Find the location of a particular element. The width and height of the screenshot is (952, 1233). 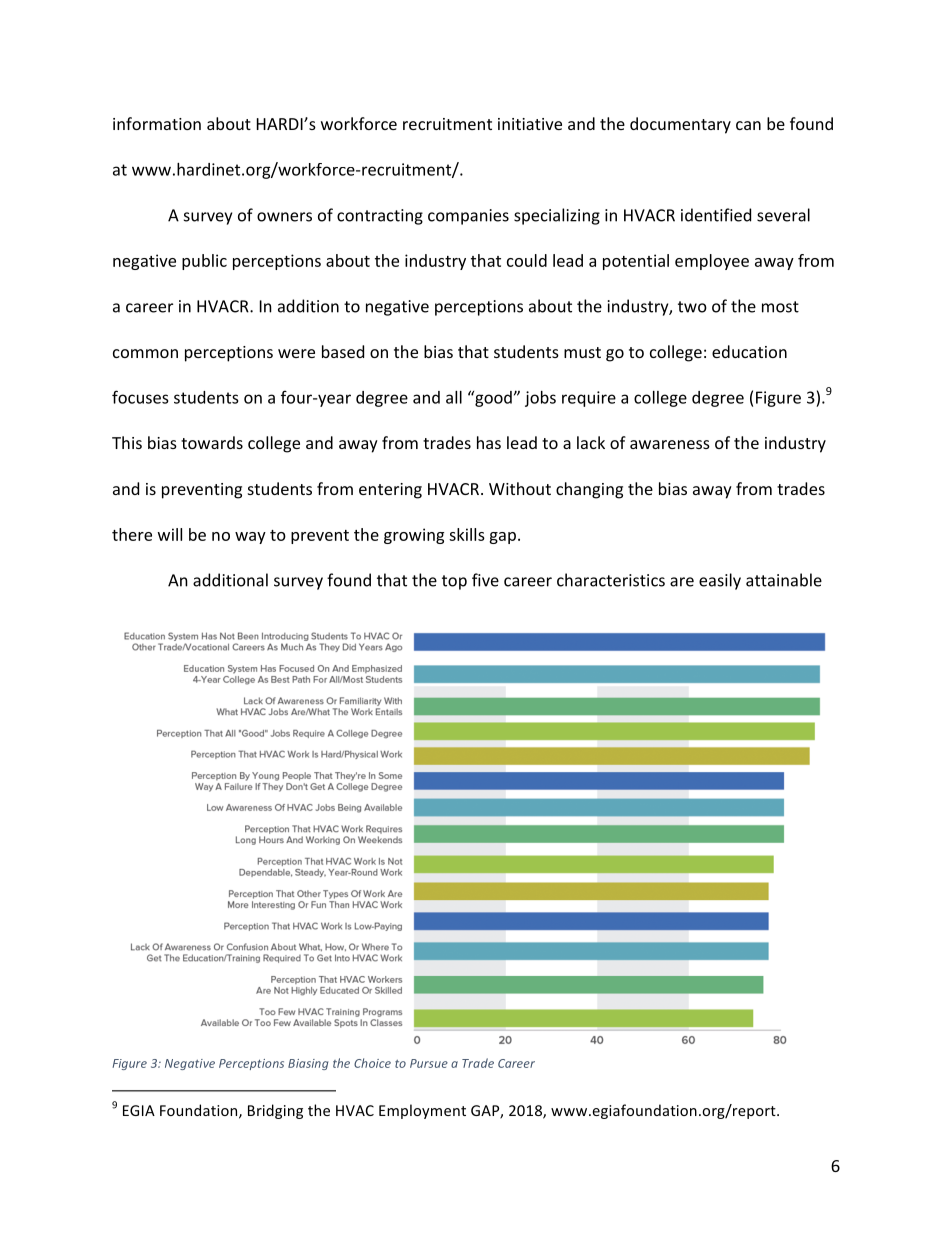

towards is located at coordinates (212, 442).
